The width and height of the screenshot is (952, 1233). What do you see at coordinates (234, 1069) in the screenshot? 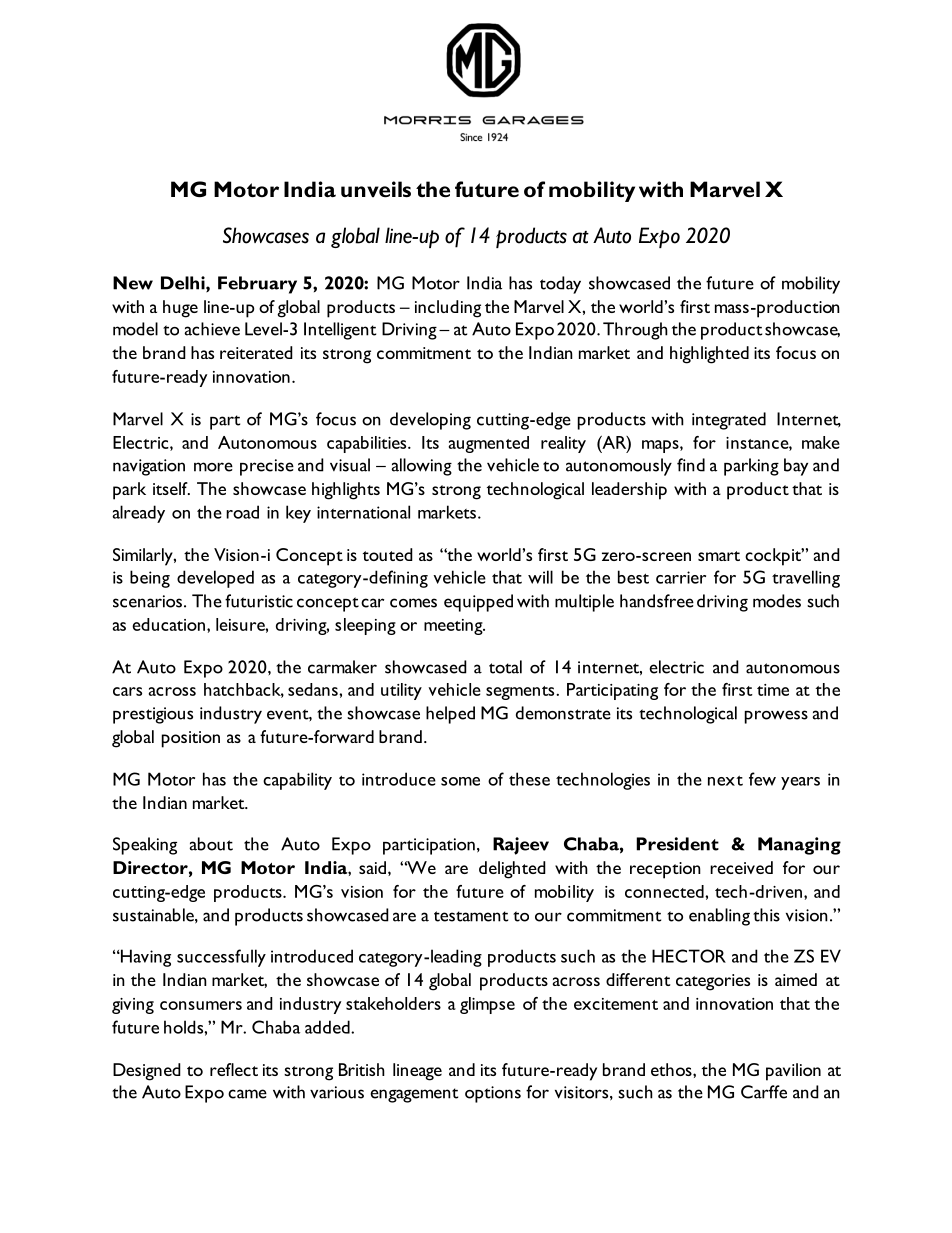
I see `reflect` at bounding box center [234, 1069].
